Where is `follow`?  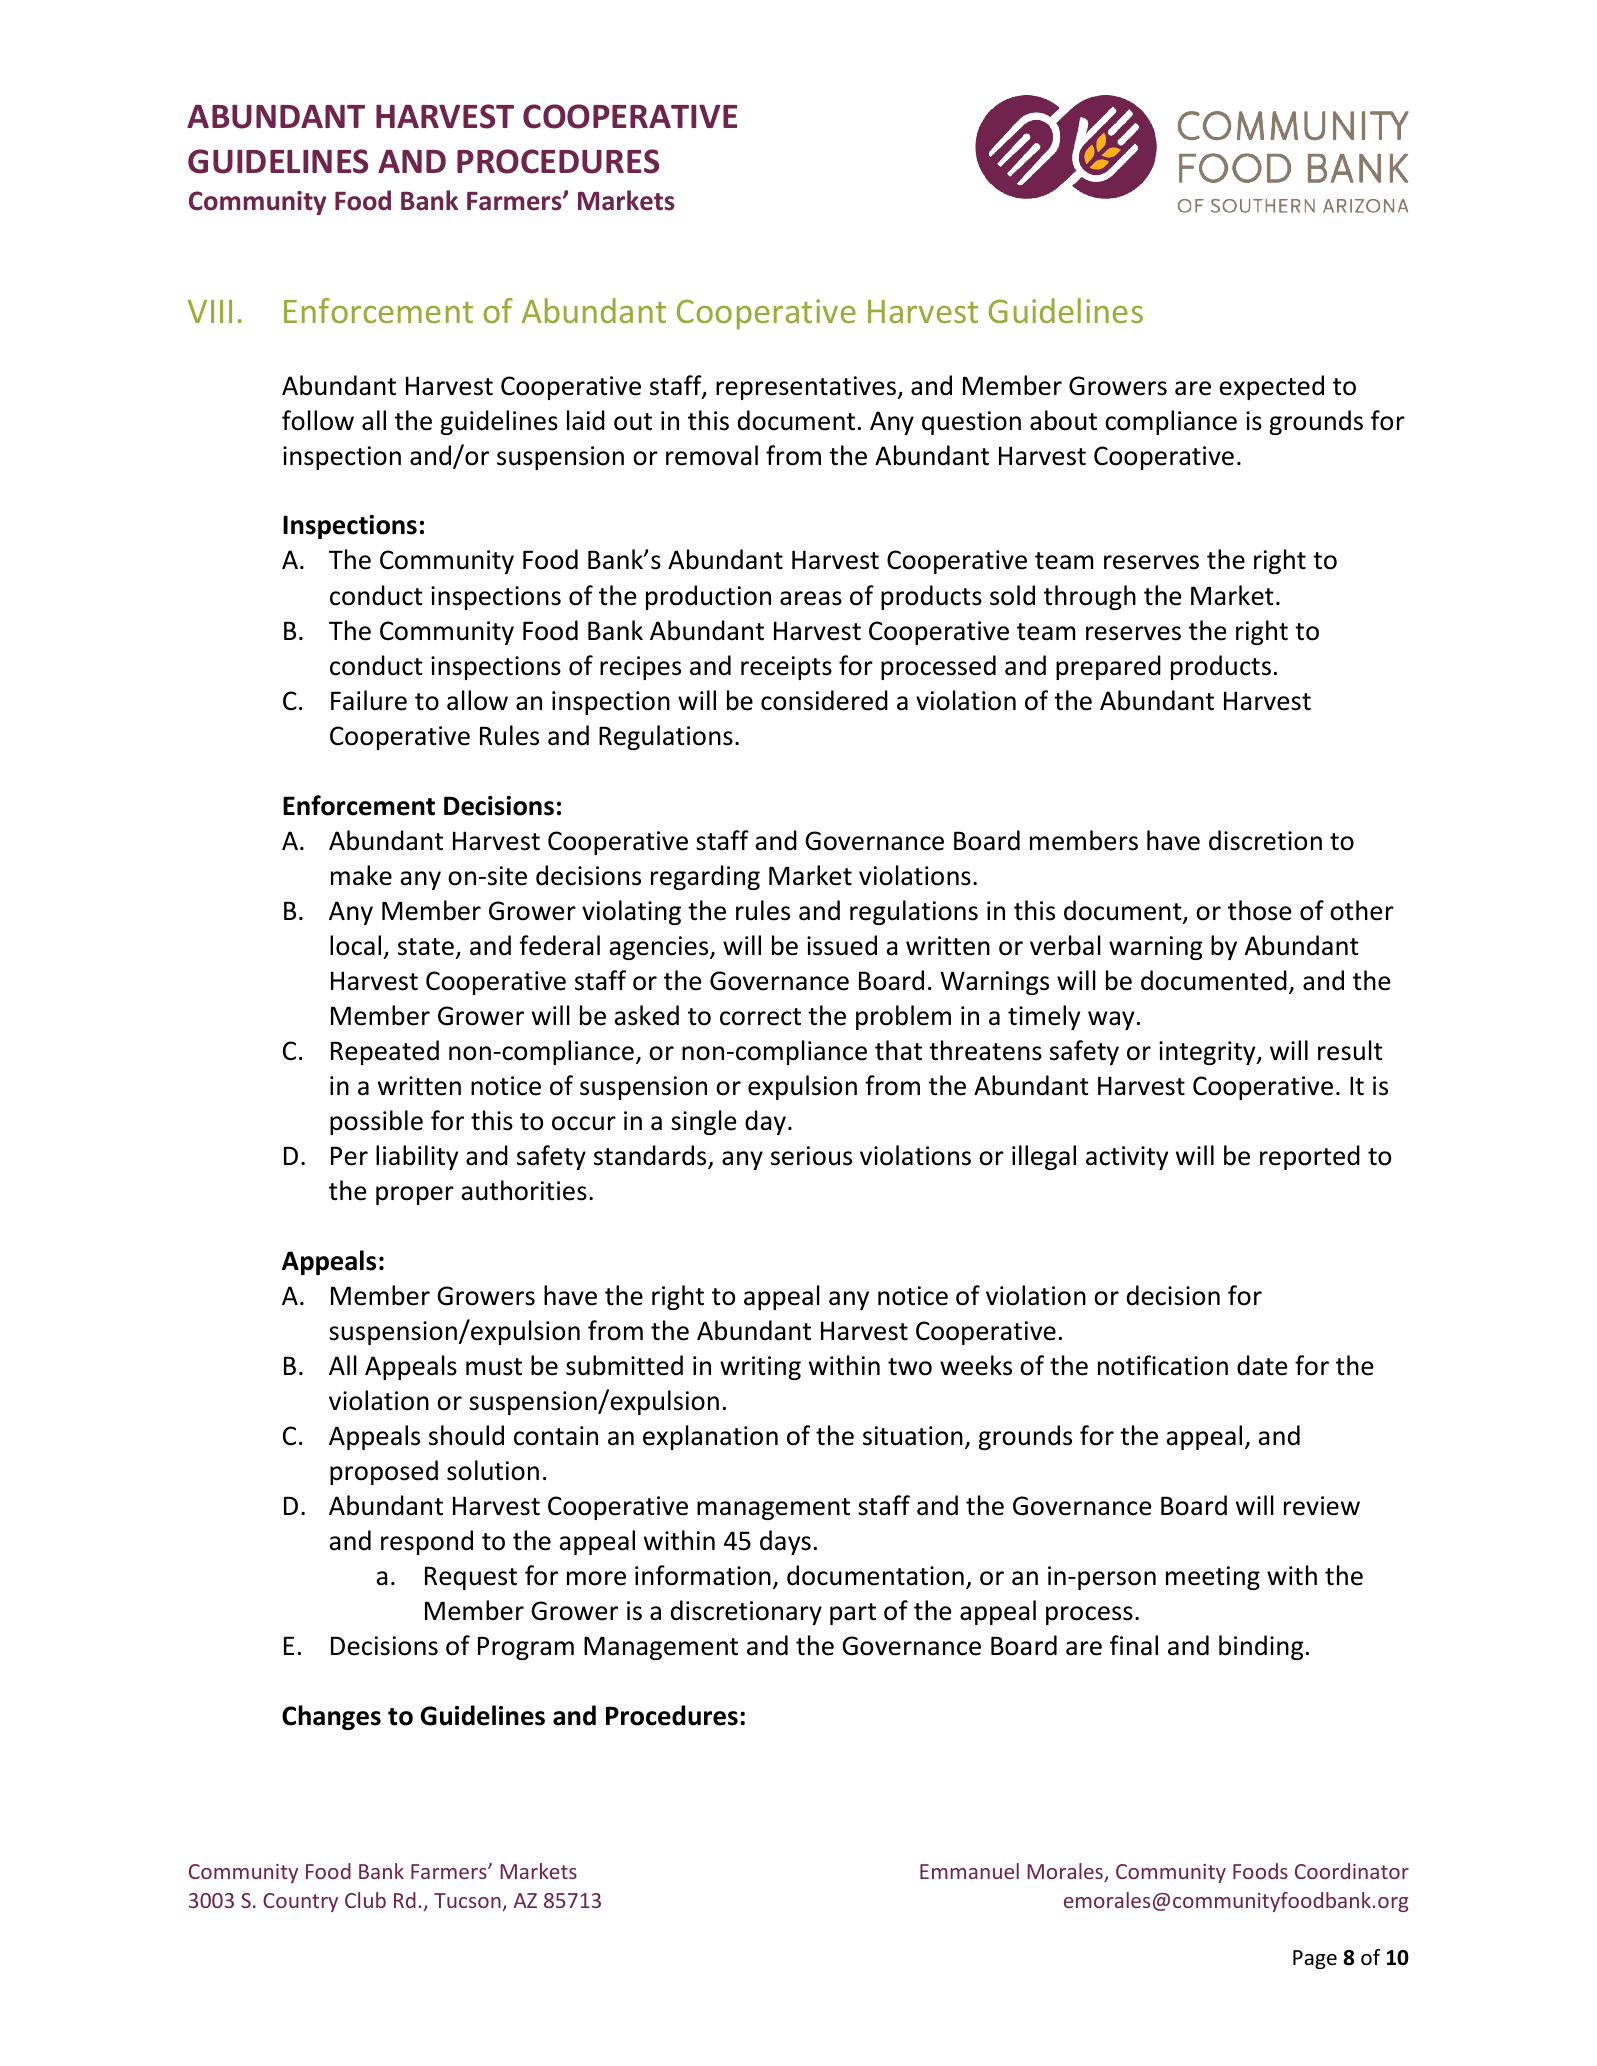 follow is located at coordinates (318, 420).
